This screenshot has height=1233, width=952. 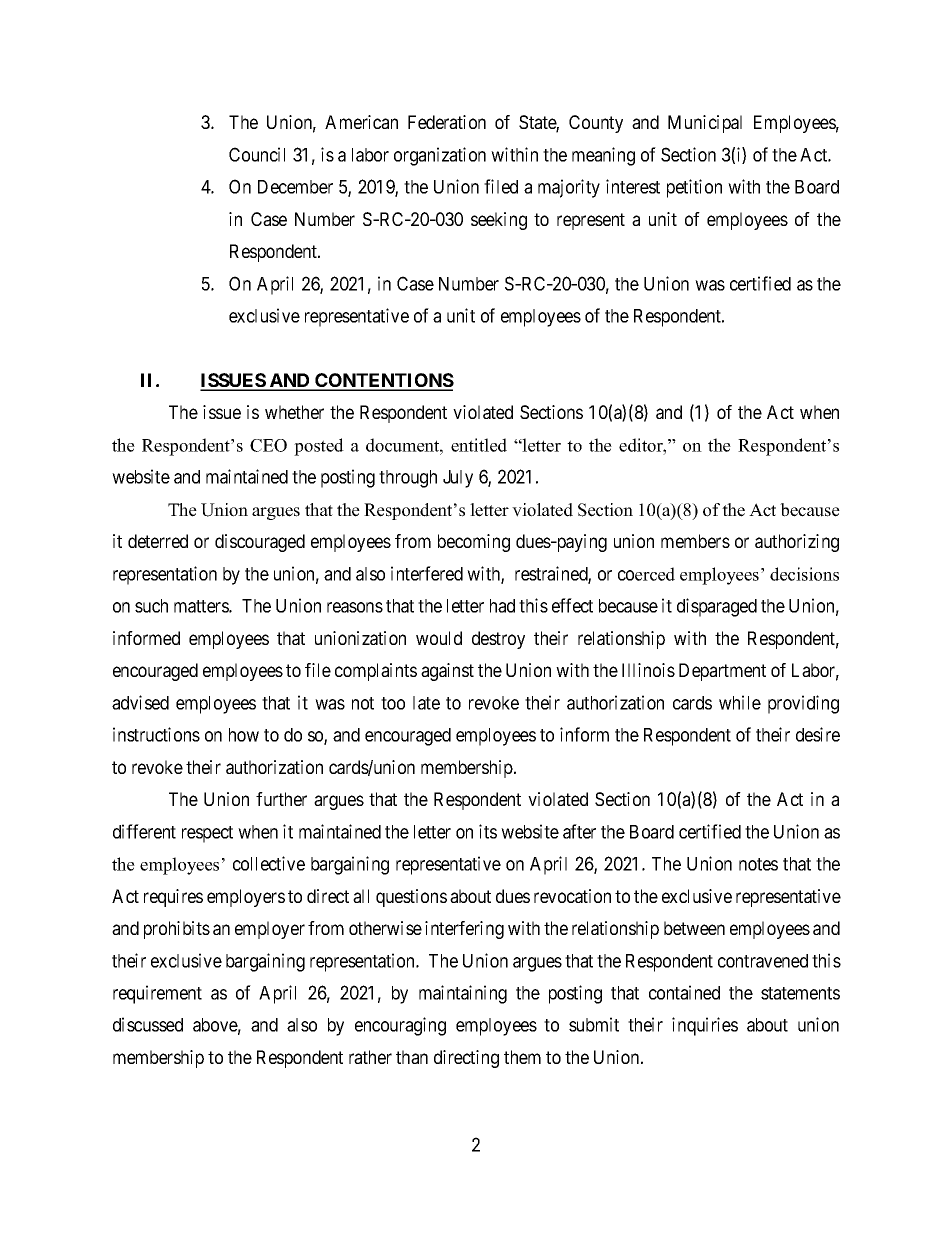 What do you see at coordinates (440, 156) in the screenshot?
I see `organization` at bounding box center [440, 156].
